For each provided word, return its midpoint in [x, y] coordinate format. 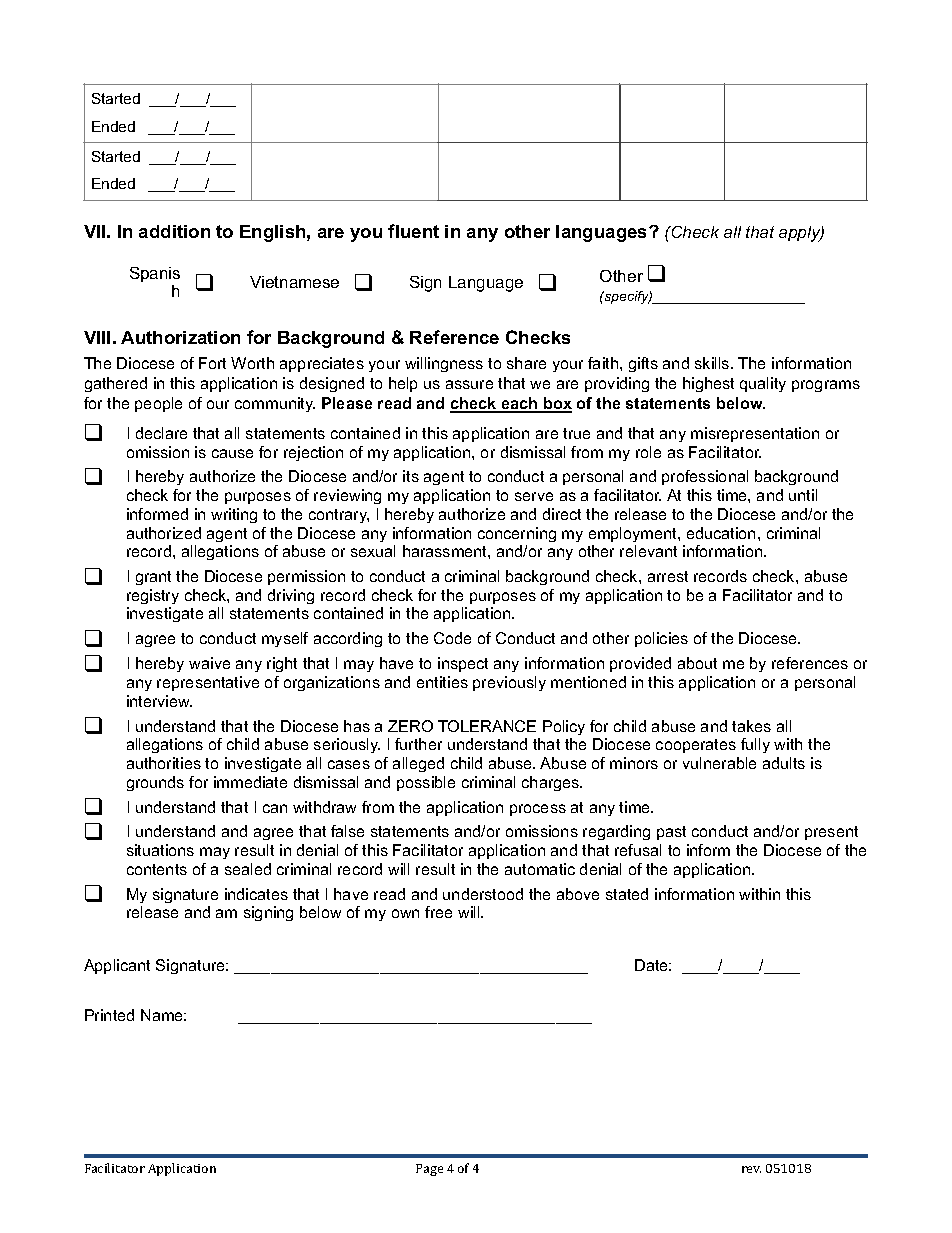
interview [159, 701]
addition [174, 231]
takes [751, 726]
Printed [109, 1015]
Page [429, 1170]
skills [713, 363]
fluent [413, 231]
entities [442, 682]
